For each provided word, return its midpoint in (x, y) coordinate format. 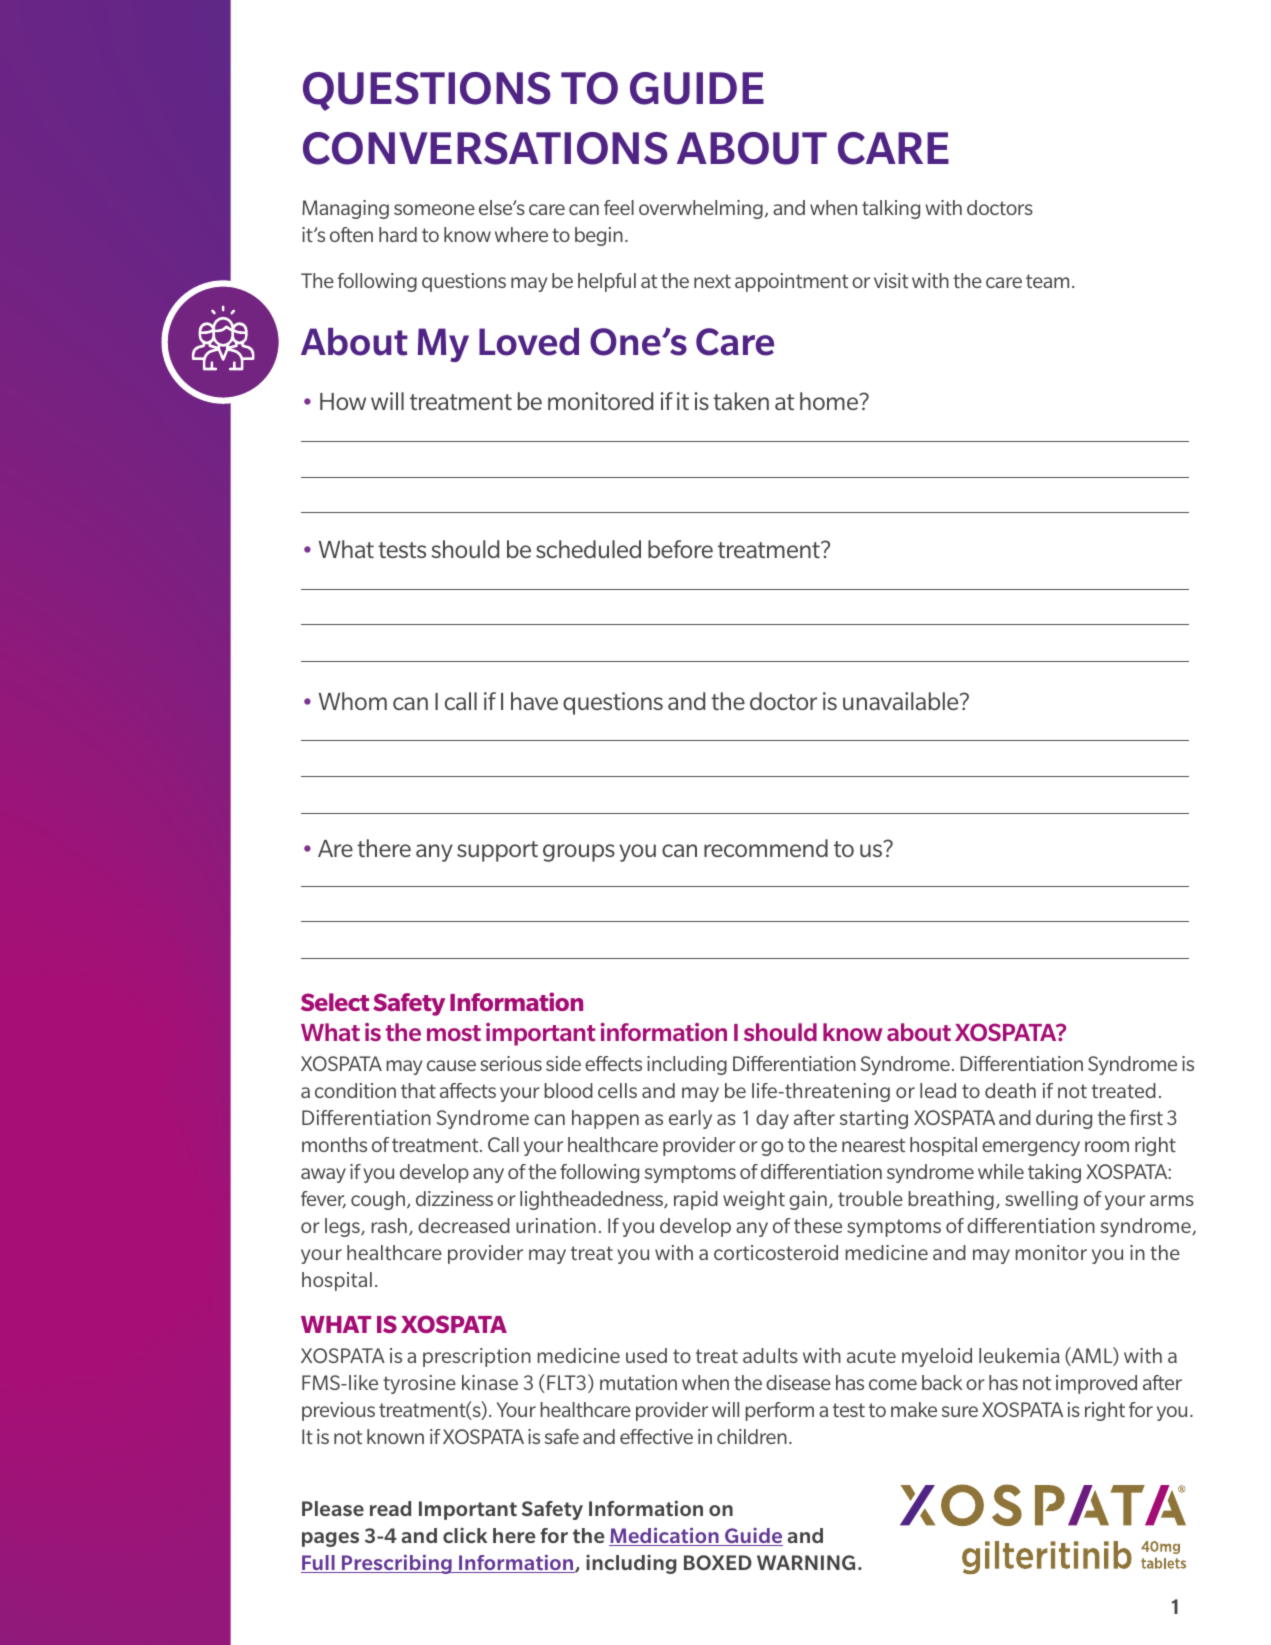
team (1047, 281)
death (1010, 1090)
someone (434, 209)
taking (1054, 1173)
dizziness (454, 1198)
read (390, 1508)
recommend (766, 848)
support (497, 851)
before (680, 549)
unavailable (902, 701)
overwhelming (701, 209)
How (343, 401)
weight (754, 1200)
